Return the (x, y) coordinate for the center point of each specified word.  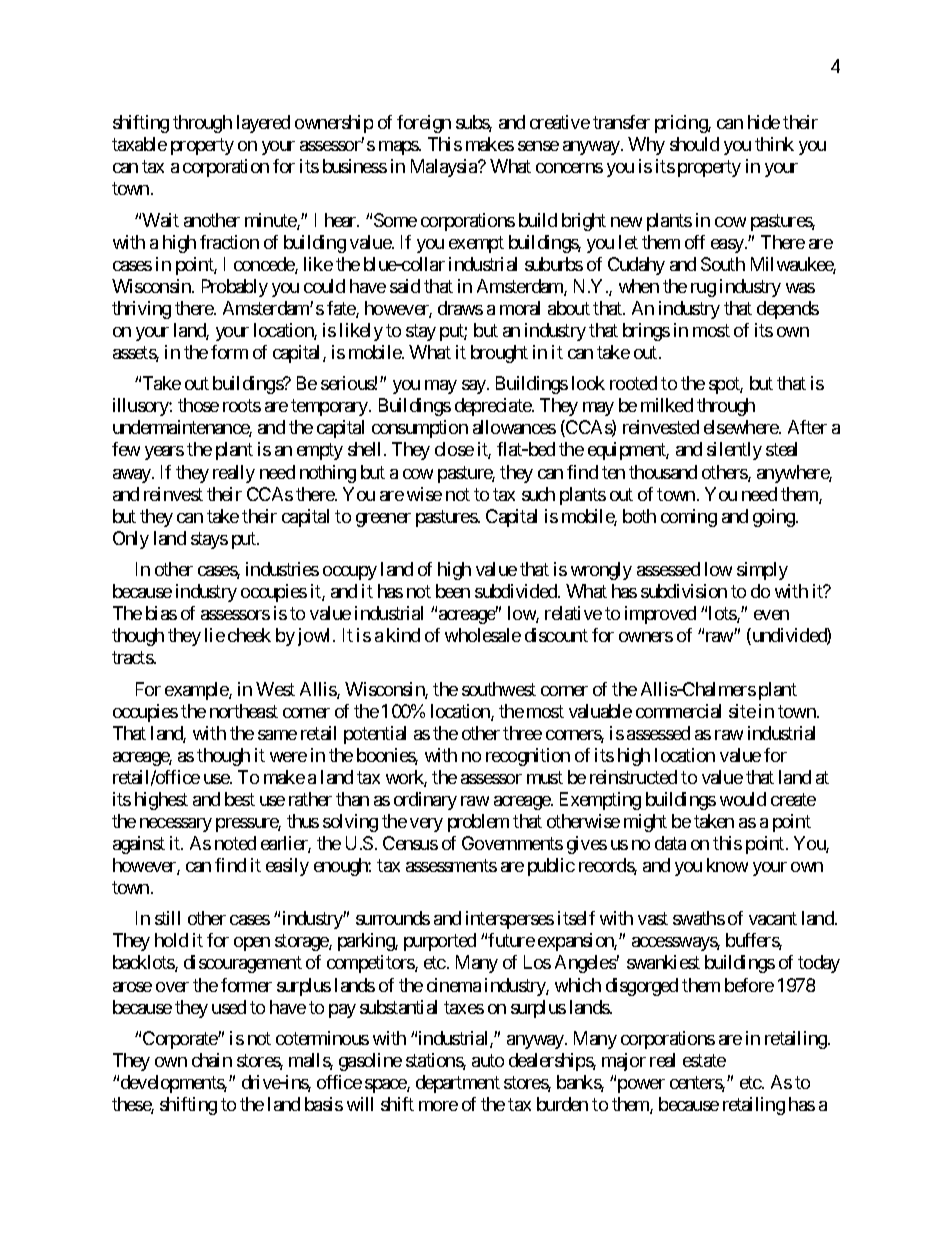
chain (212, 1060)
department (458, 1084)
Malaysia (445, 168)
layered (263, 124)
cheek (249, 635)
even (771, 615)
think (774, 144)
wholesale (483, 635)
